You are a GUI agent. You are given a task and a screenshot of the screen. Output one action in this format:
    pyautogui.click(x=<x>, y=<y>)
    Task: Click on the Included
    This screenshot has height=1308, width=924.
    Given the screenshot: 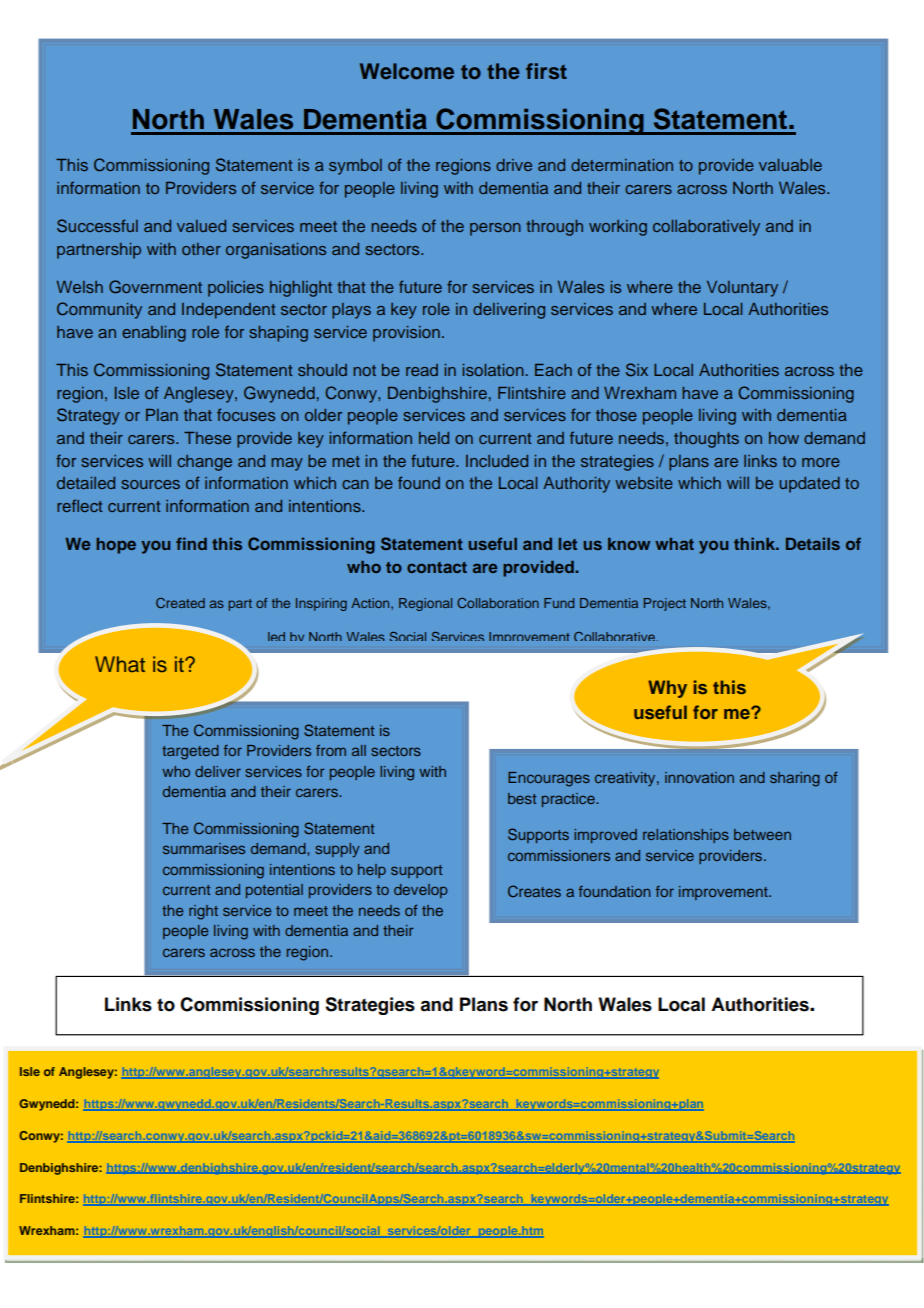 What is the action you would take?
    pyautogui.click(x=497, y=461)
